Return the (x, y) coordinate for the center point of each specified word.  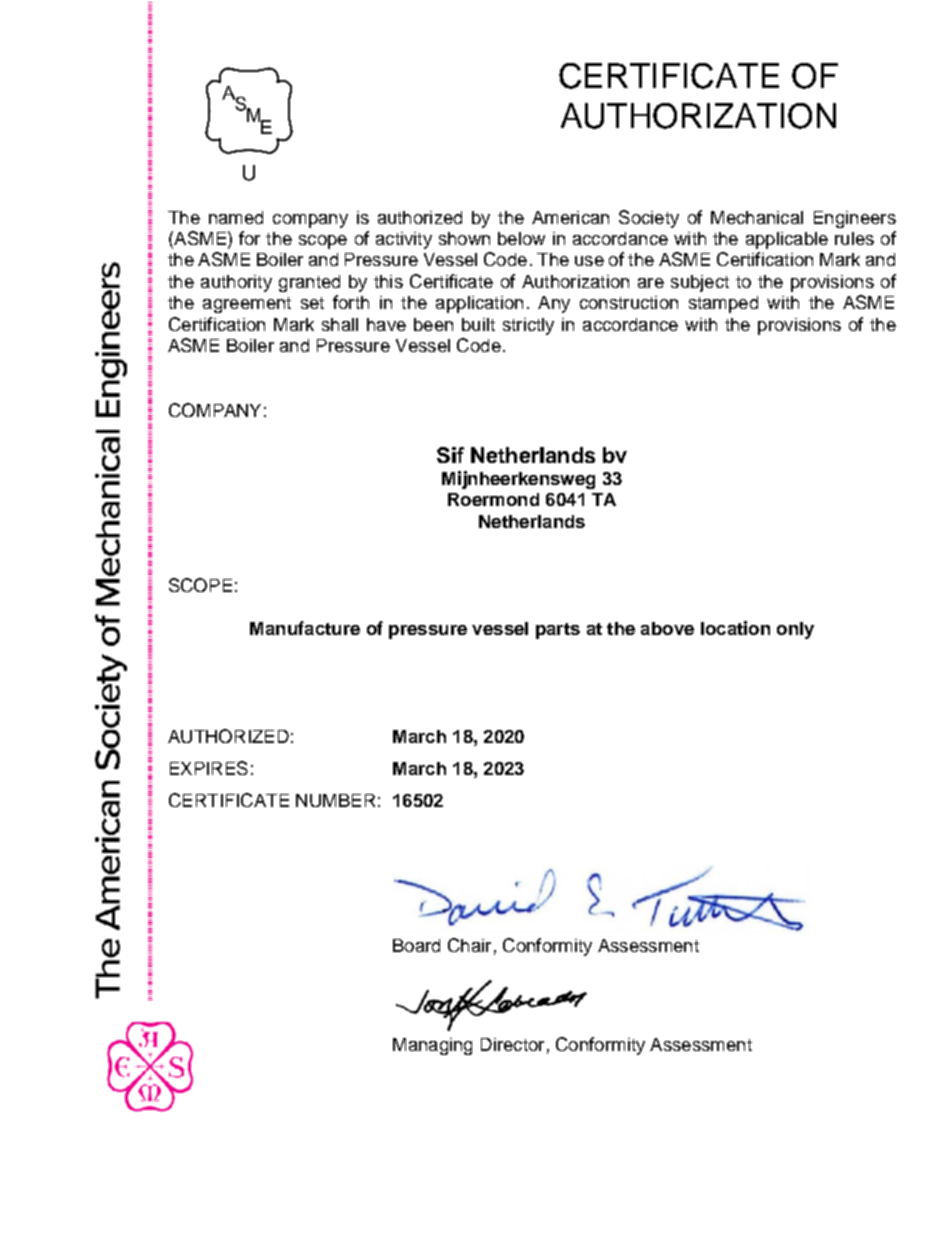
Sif (450, 455)
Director (512, 1044)
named (236, 217)
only (795, 630)
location (735, 628)
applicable (787, 240)
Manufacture (305, 628)
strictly (528, 326)
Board (416, 945)
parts (558, 631)
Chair (469, 945)
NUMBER (335, 800)
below (521, 238)
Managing (432, 1046)
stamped (723, 304)
